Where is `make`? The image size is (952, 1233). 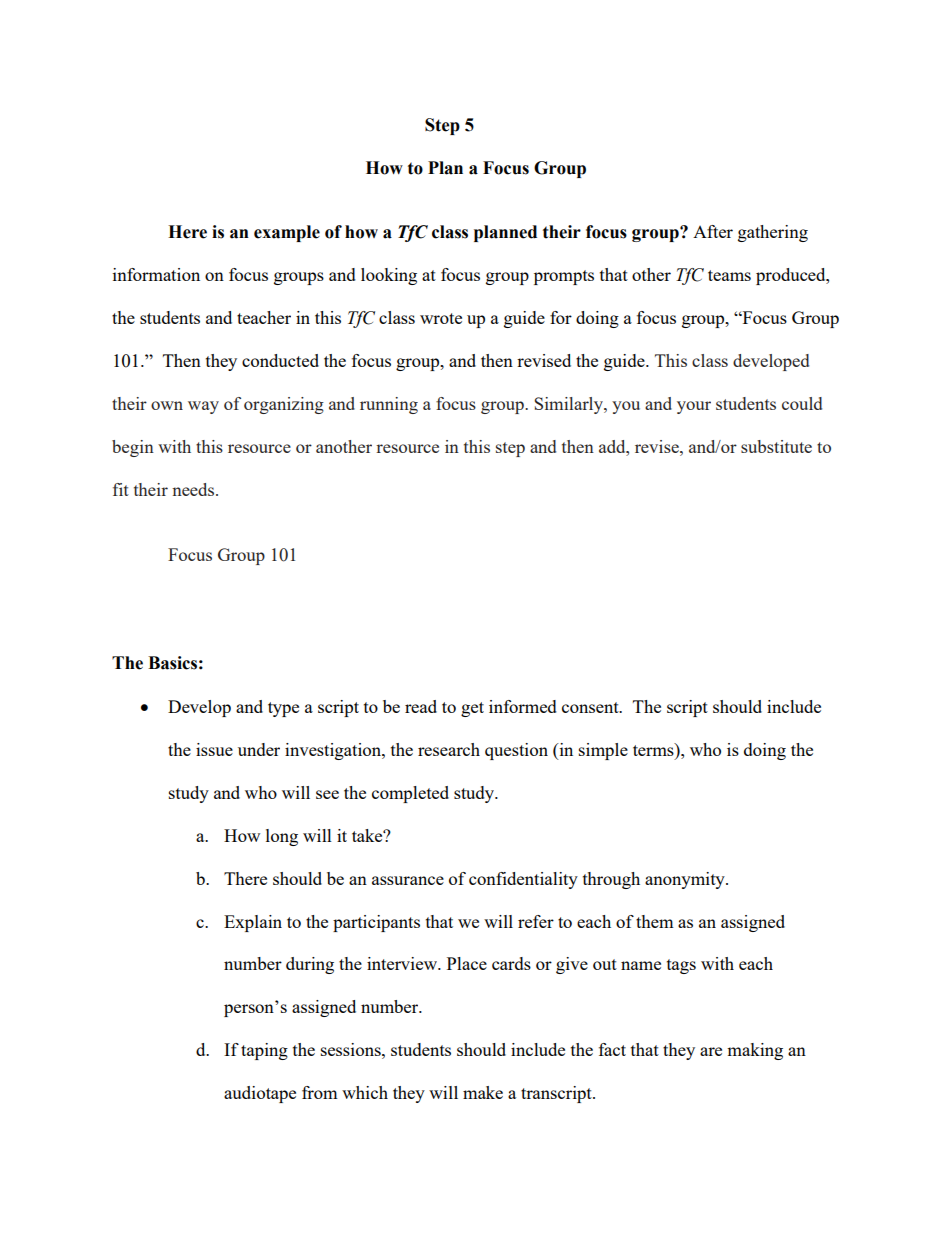 make is located at coordinates (483, 1092).
